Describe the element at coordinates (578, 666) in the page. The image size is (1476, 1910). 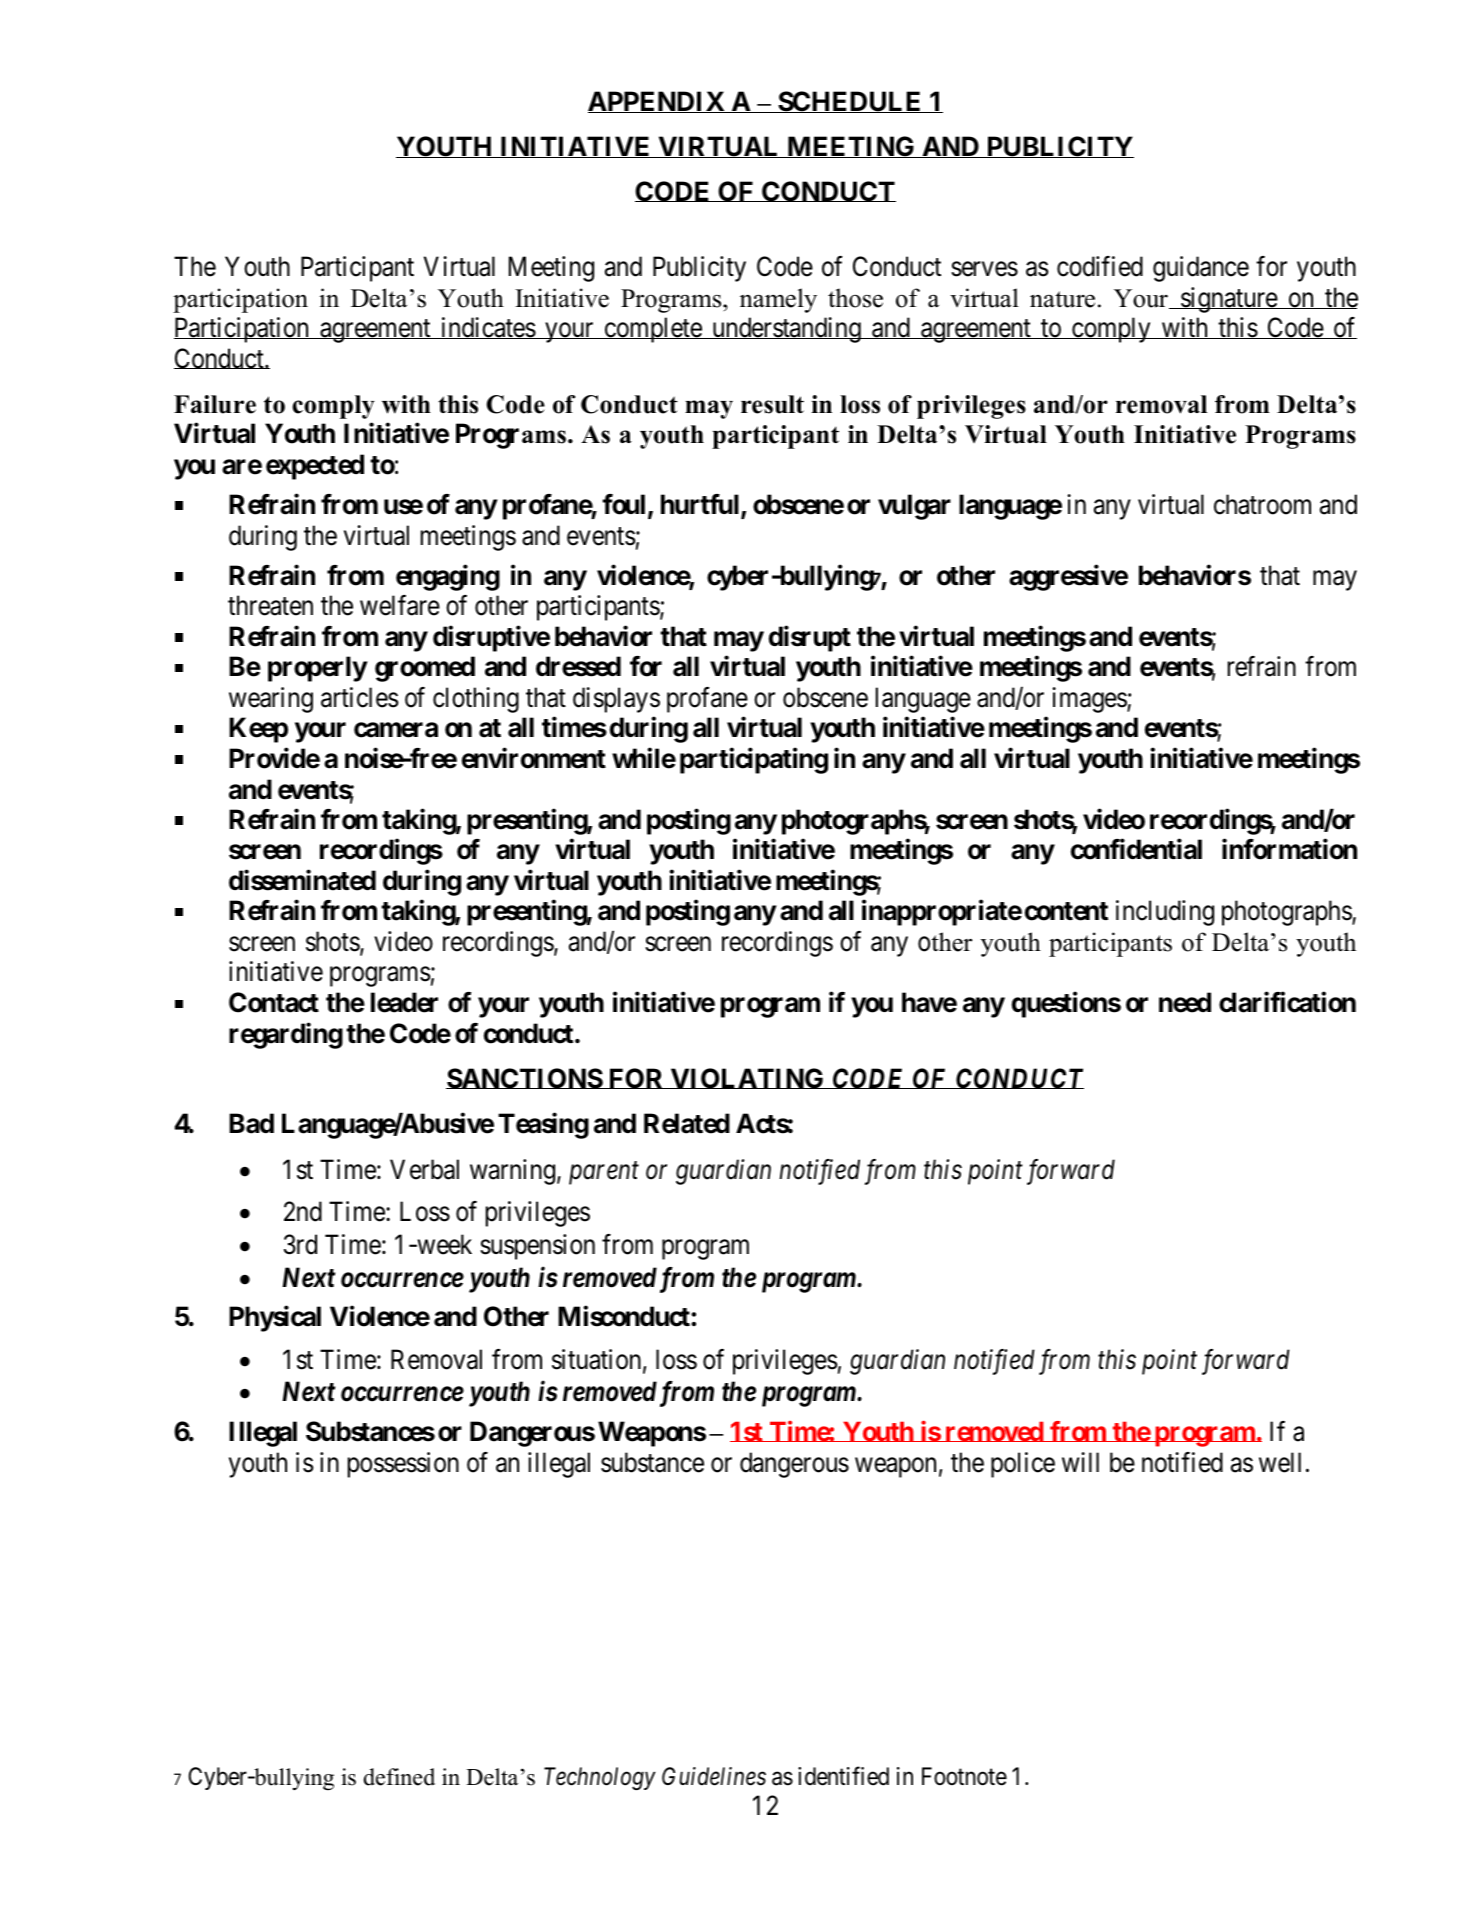
I see `dressed` at that location.
